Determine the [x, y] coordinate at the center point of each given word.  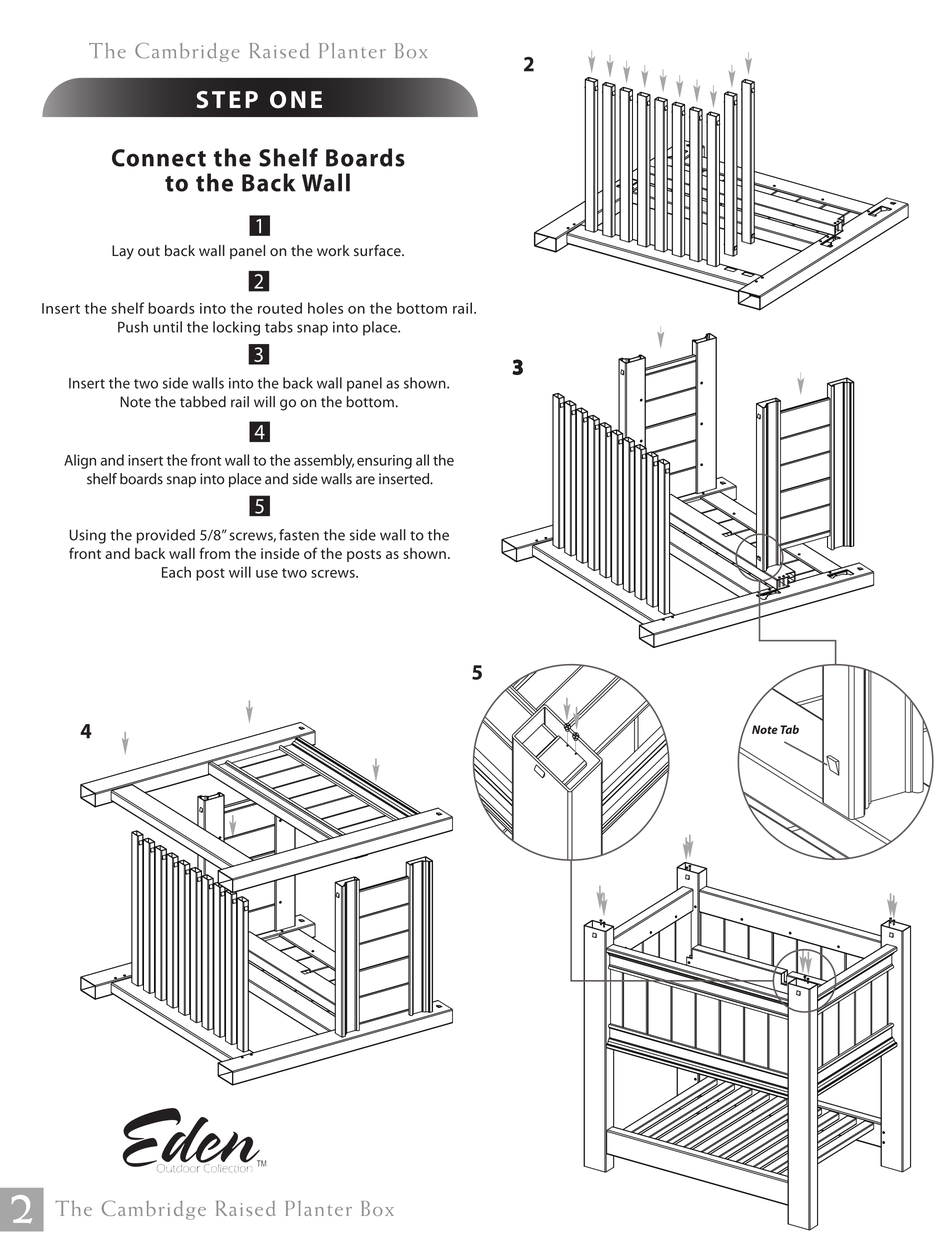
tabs [279, 327]
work [333, 250]
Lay [123, 252]
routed [280, 308]
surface [378, 250]
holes [325, 308]
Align [80, 461]
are [365, 480]
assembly [324, 461]
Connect [159, 158]
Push [133, 327]
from [214, 553]
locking [236, 328]
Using [87, 536]
